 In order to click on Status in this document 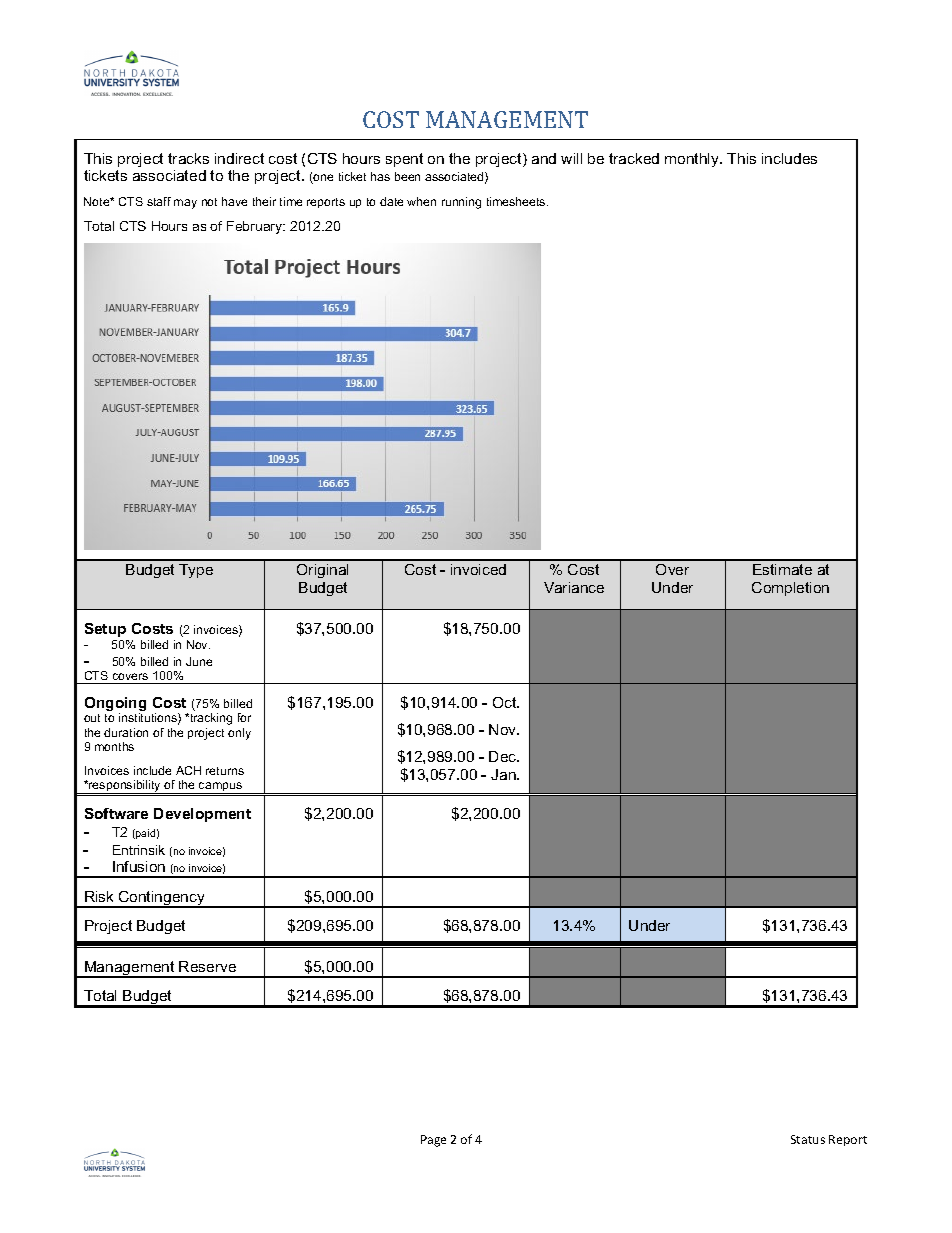, I will do `click(808, 1139)`.
